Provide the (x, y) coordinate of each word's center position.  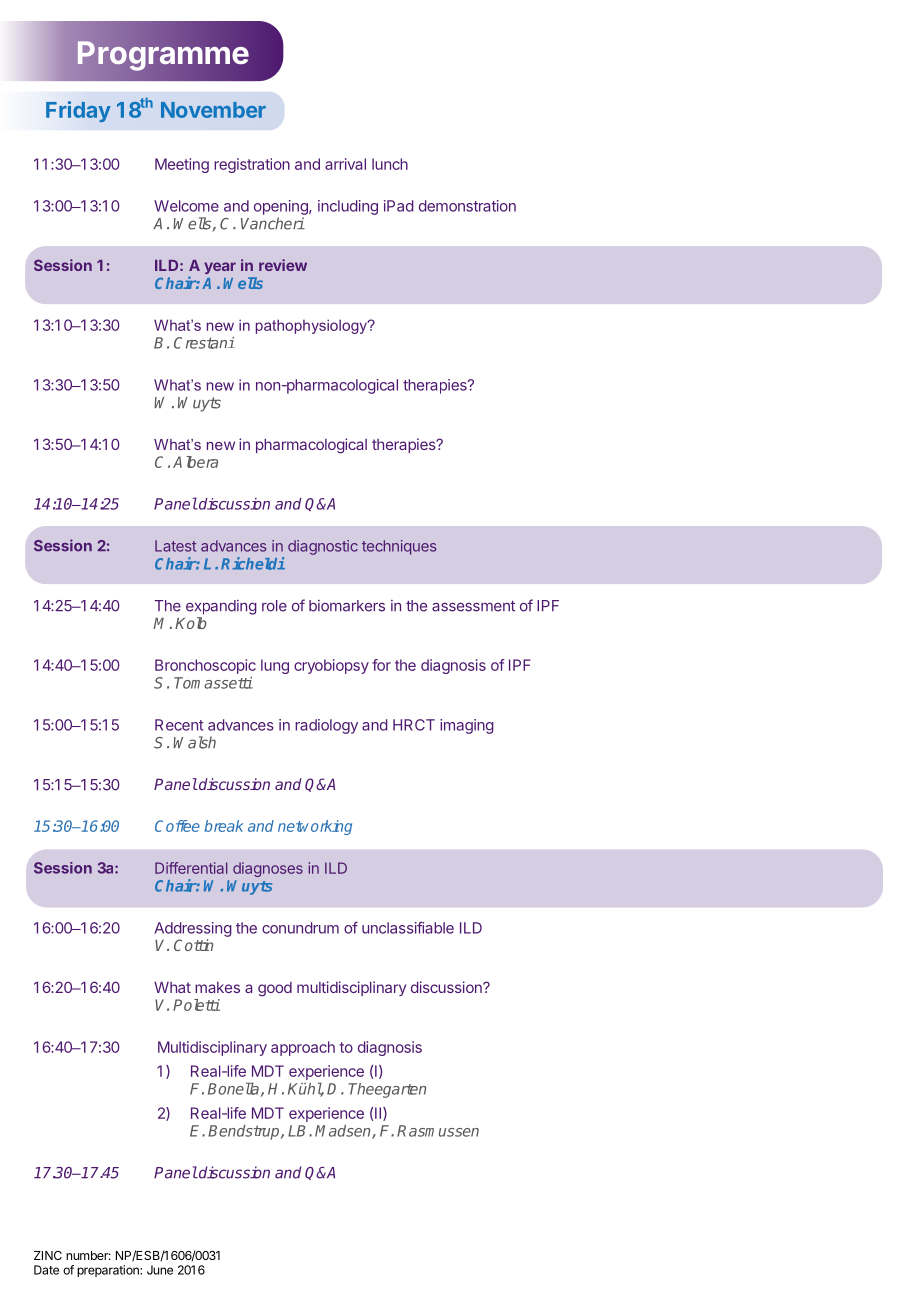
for (381, 665)
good (275, 989)
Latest (175, 546)
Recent (179, 725)
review (283, 265)
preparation (109, 1271)
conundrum (300, 928)
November (213, 110)
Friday (78, 111)
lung (275, 666)
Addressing (193, 929)
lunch (390, 164)
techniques (399, 547)
